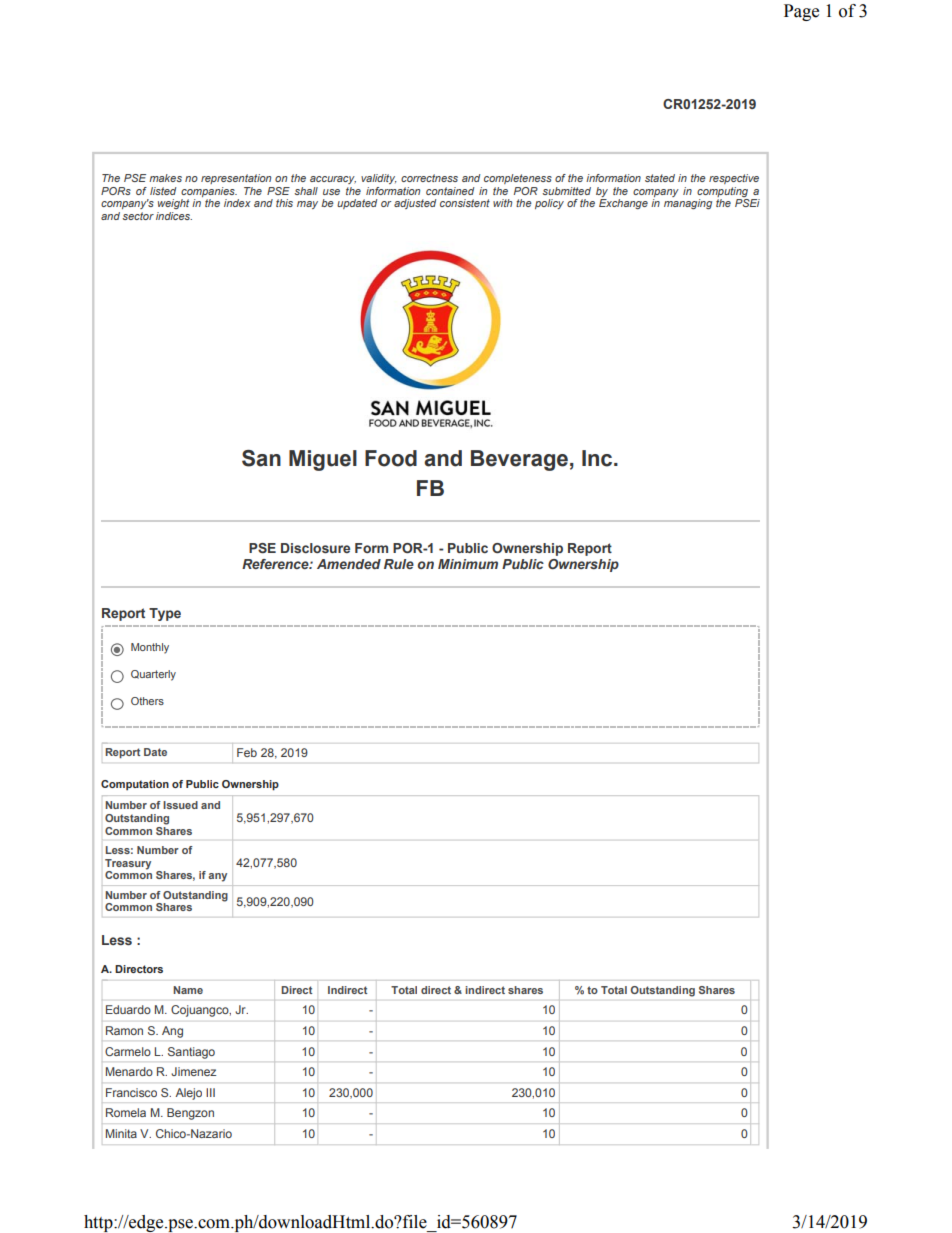  What do you see at coordinates (210, 1092) in the page?
I see `III` at bounding box center [210, 1092].
